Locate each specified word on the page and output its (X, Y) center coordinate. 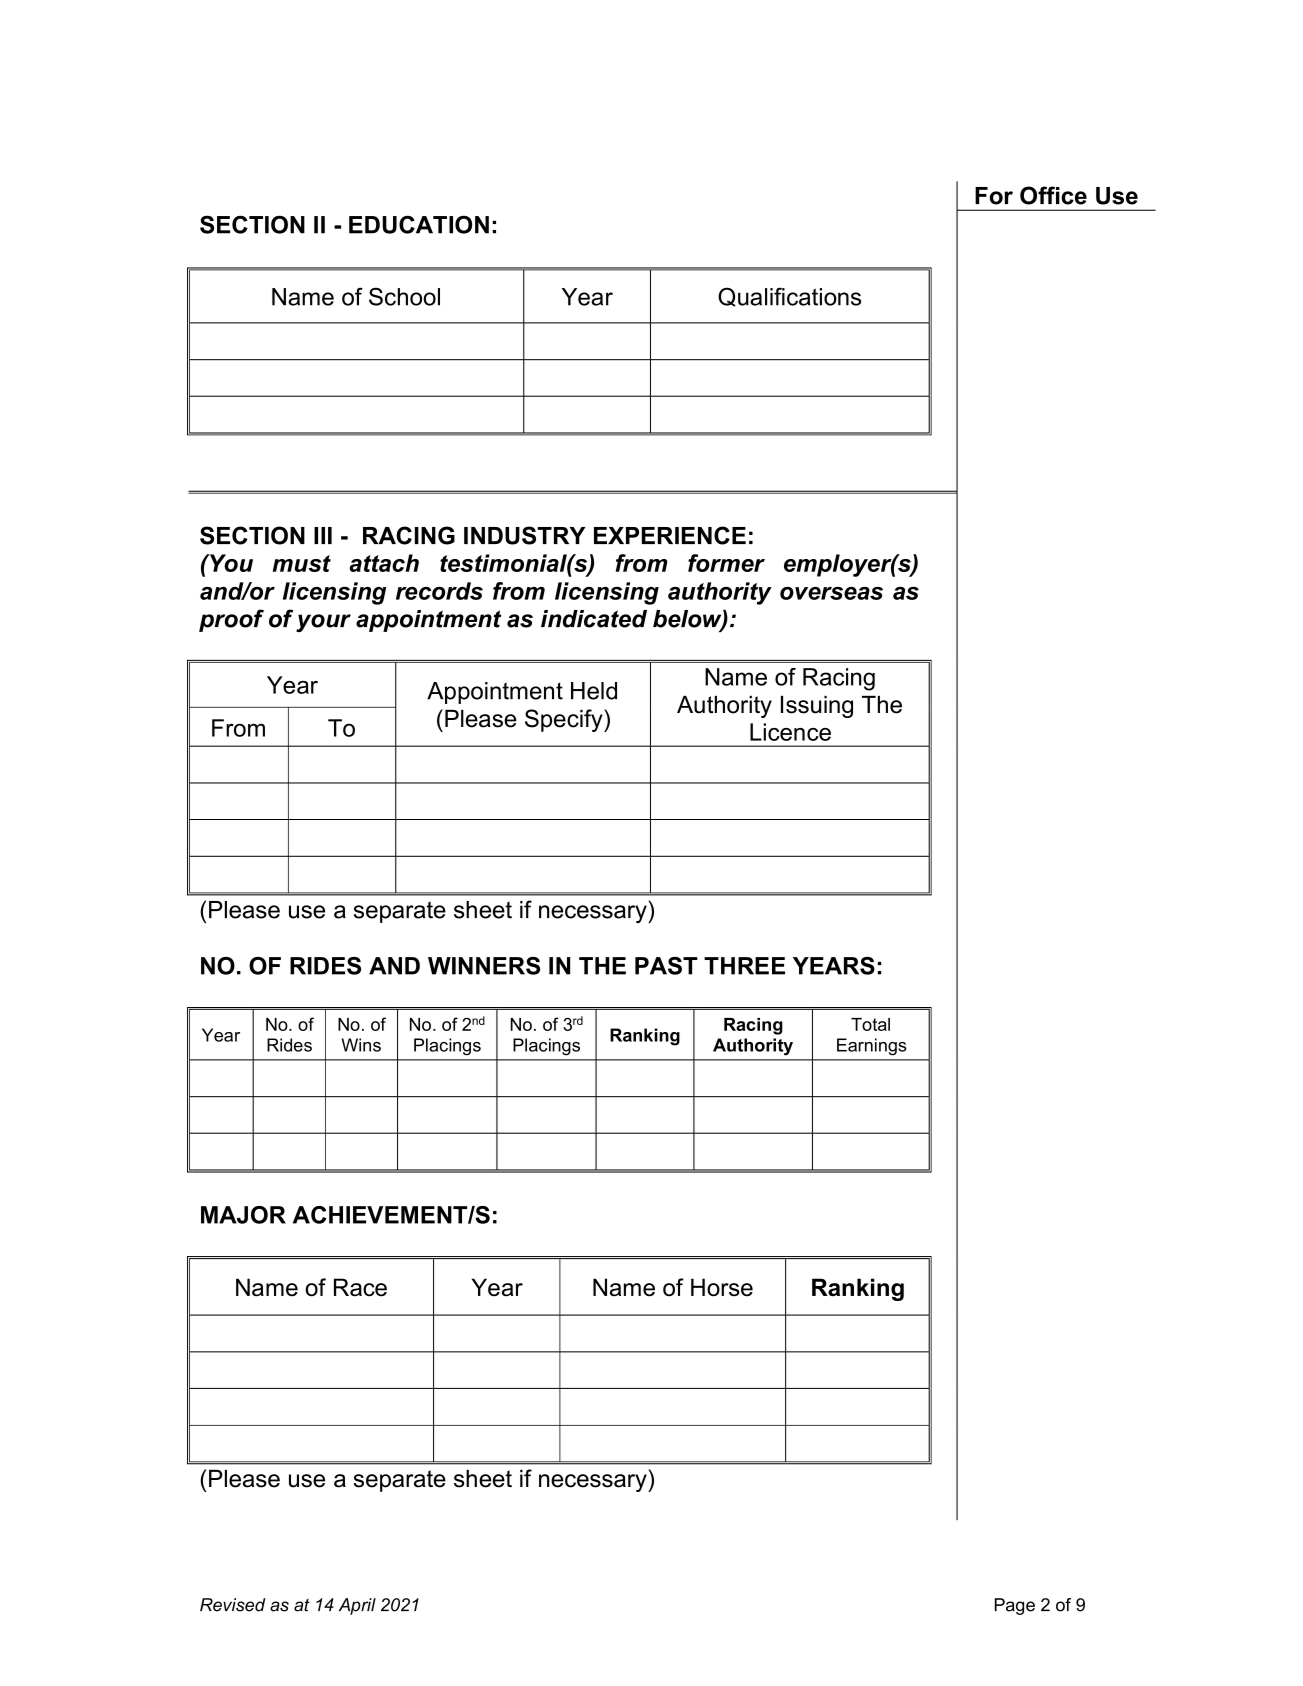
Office (1053, 195)
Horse (722, 1287)
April (357, 1606)
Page (1015, 1606)
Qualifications (789, 297)
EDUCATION (419, 224)
